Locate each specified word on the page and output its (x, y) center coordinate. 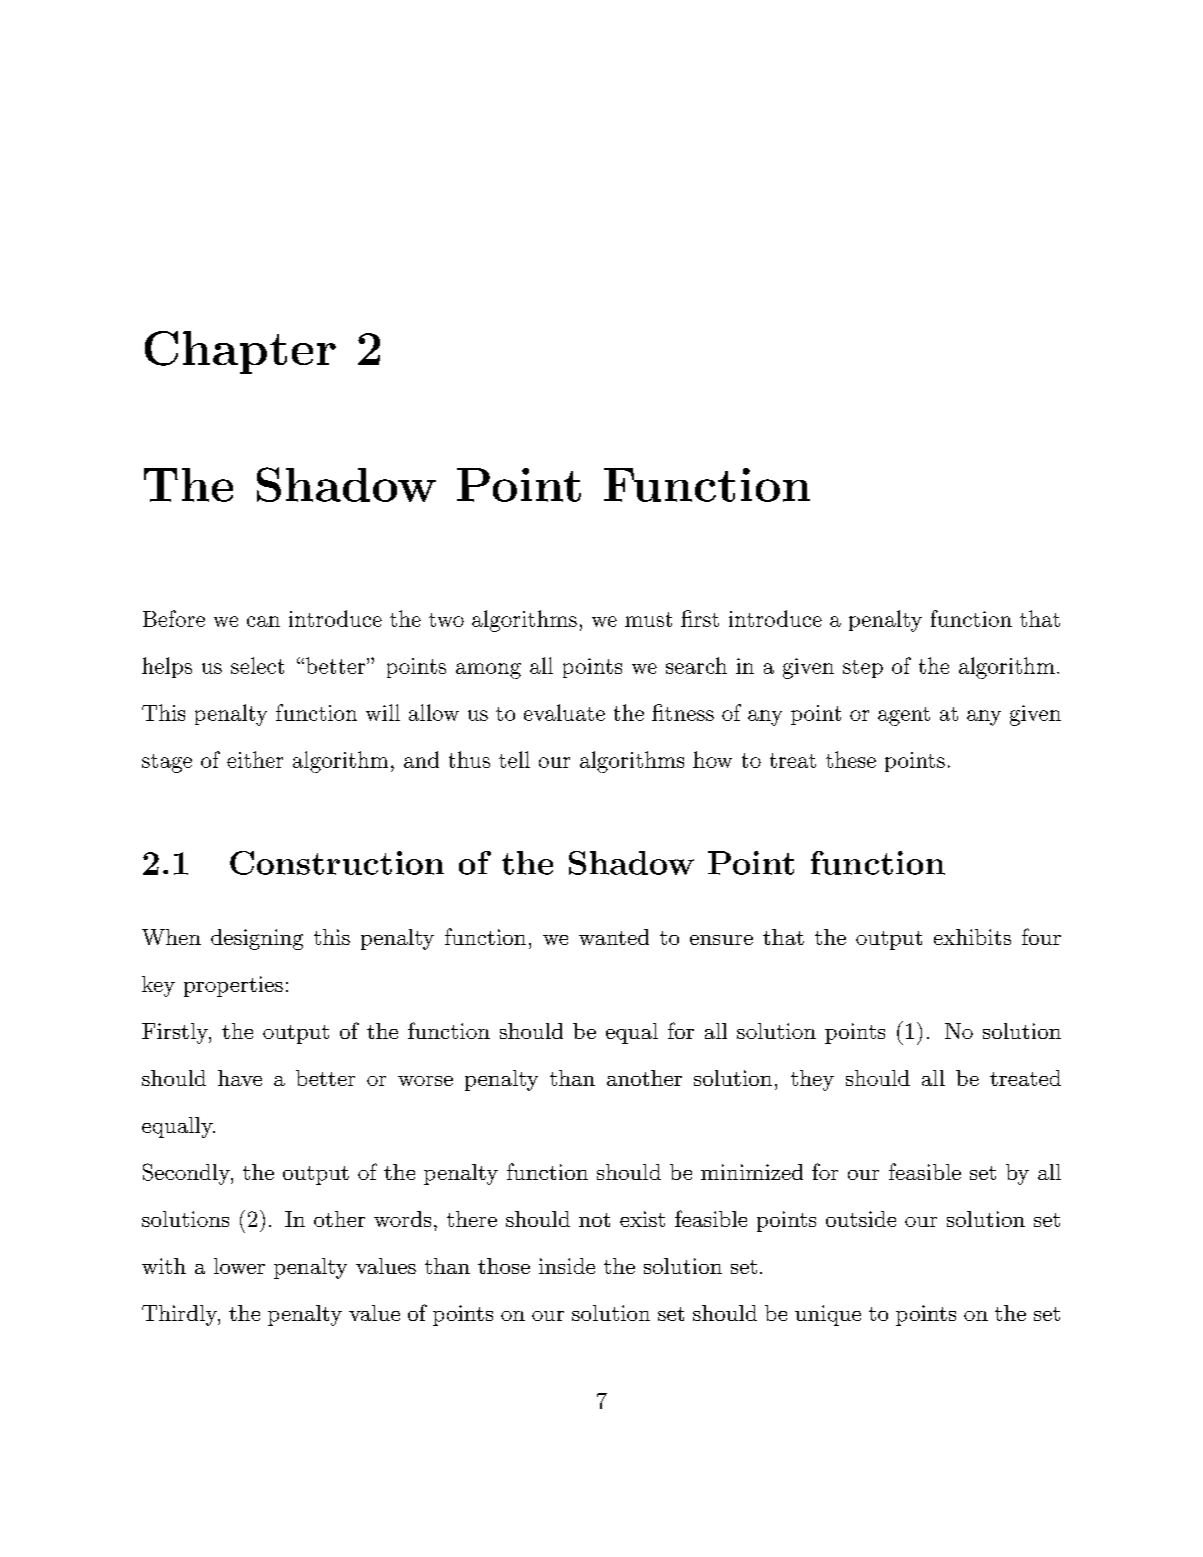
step (863, 669)
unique (828, 1315)
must (648, 619)
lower (239, 1266)
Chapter (240, 352)
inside (567, 1266)
